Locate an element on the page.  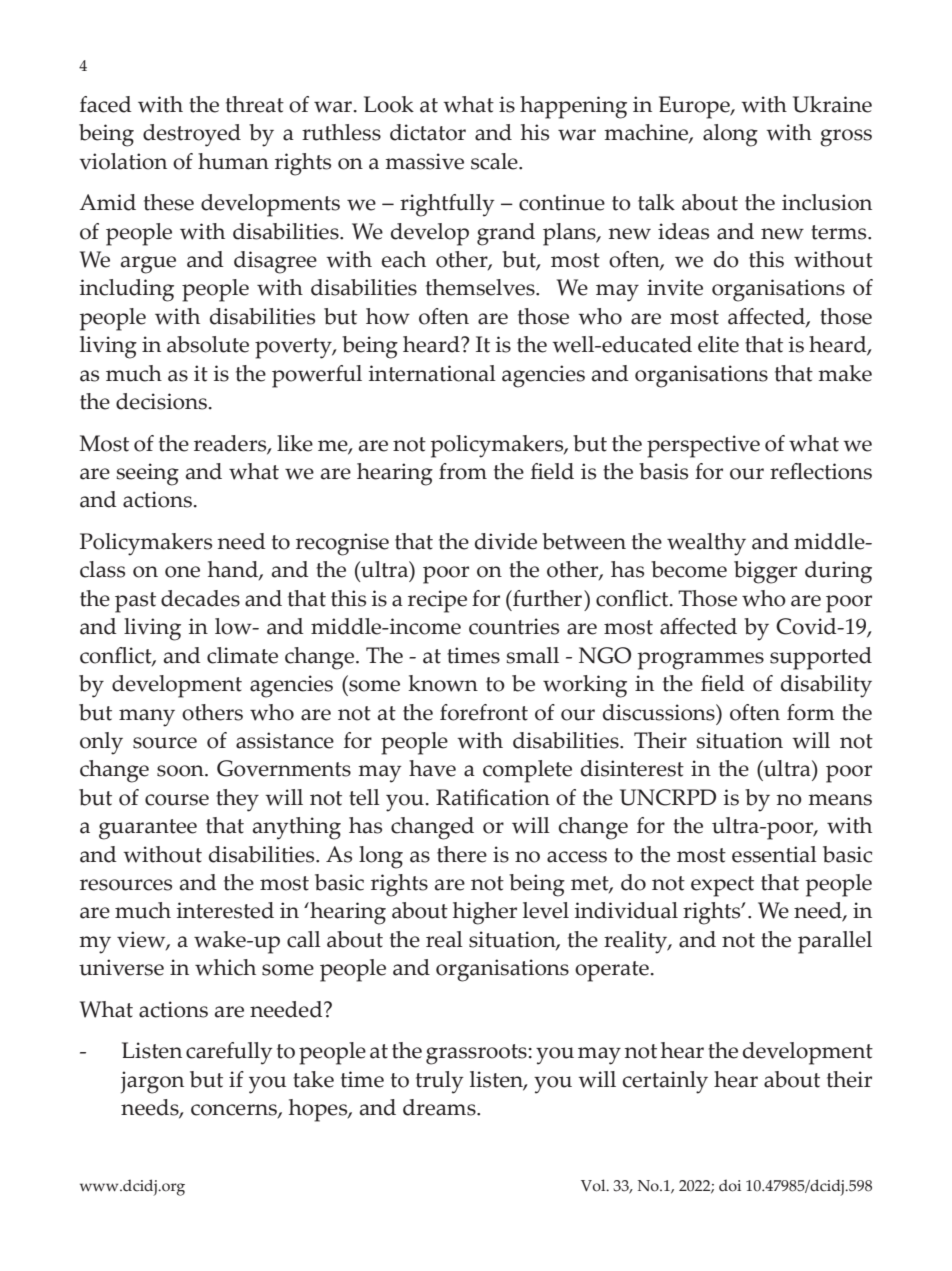
scale is located at coordinates (495, 161).
